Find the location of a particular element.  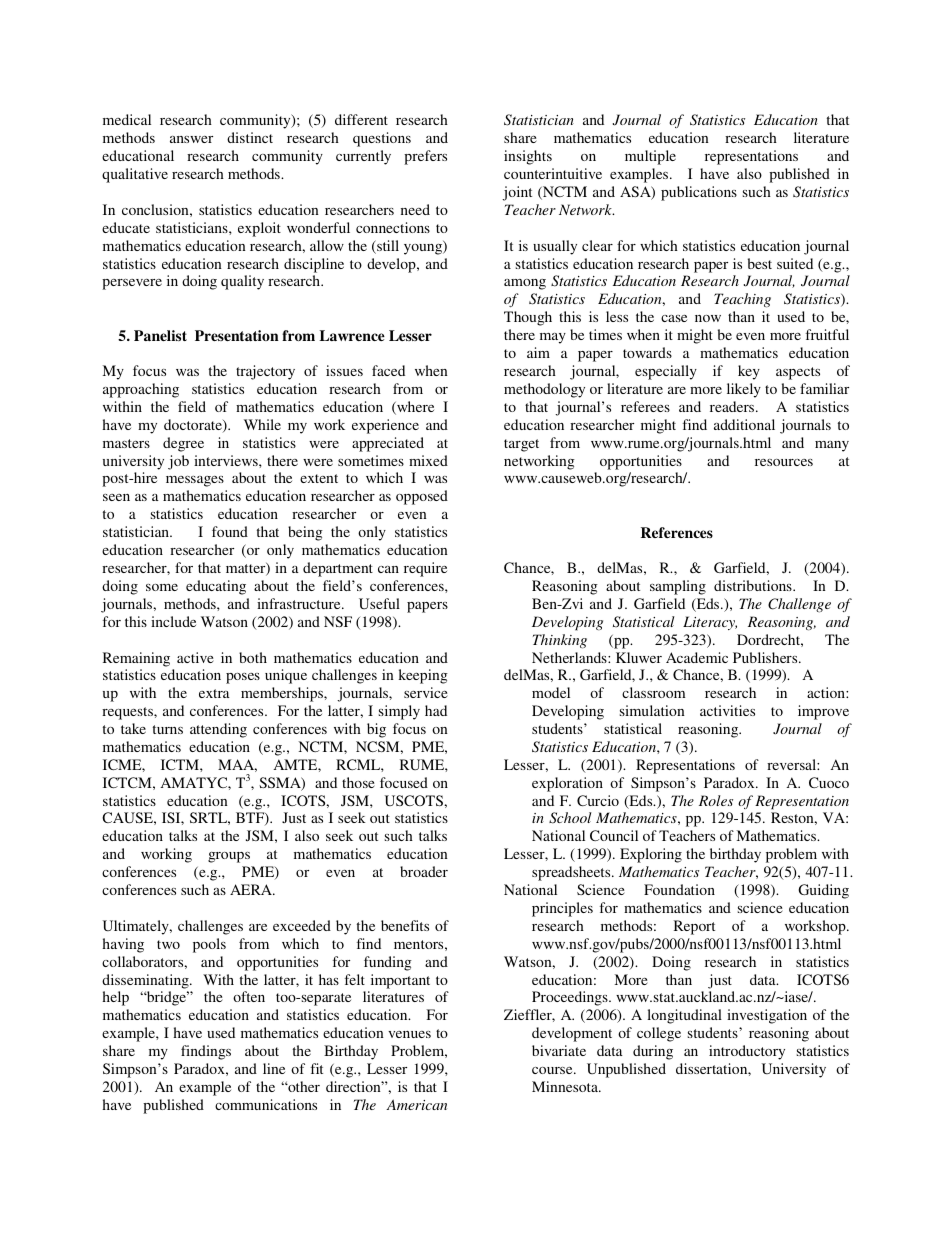

include is located at coordinates (173, 621).
